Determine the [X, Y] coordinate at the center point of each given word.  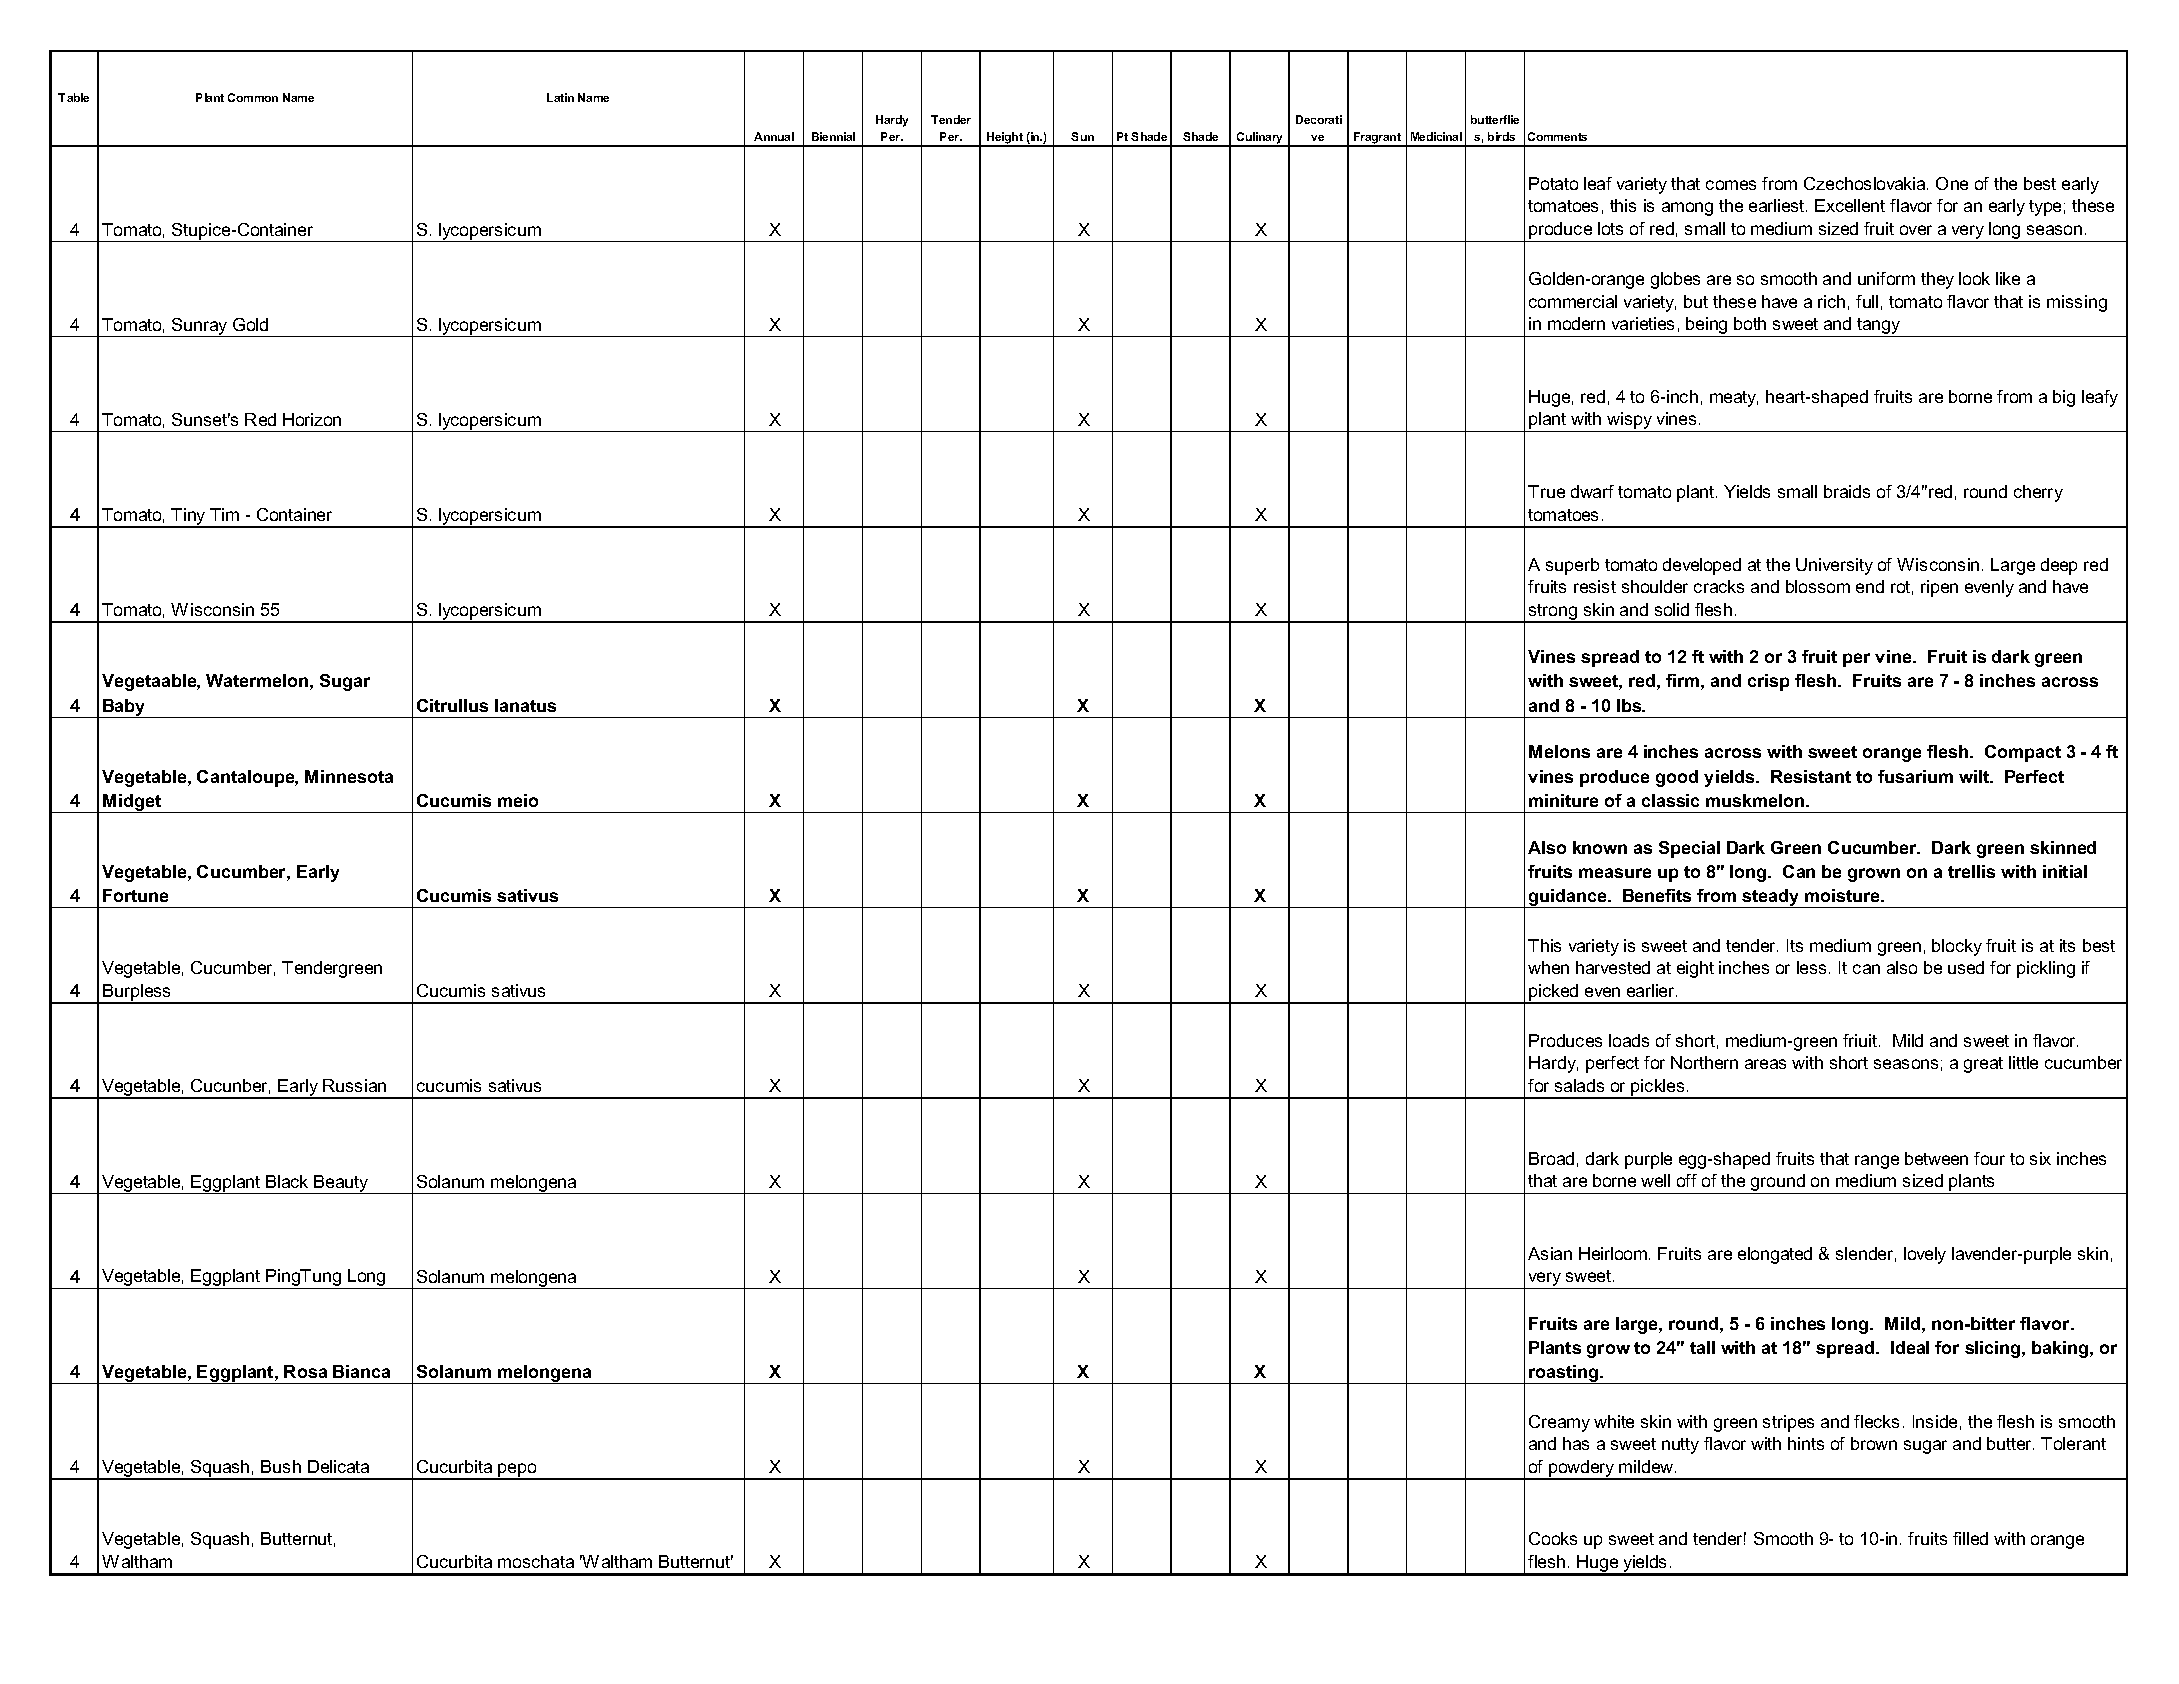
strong [1553, 613]
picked [1554, 993]
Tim [224, 514]
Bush [281, 1466]
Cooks [1553, 1538]
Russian [354, 1085]
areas [1765, 1064]
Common [253, 97]
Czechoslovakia [1866, 183]
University [1834, 566]
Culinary [1260, 139]
